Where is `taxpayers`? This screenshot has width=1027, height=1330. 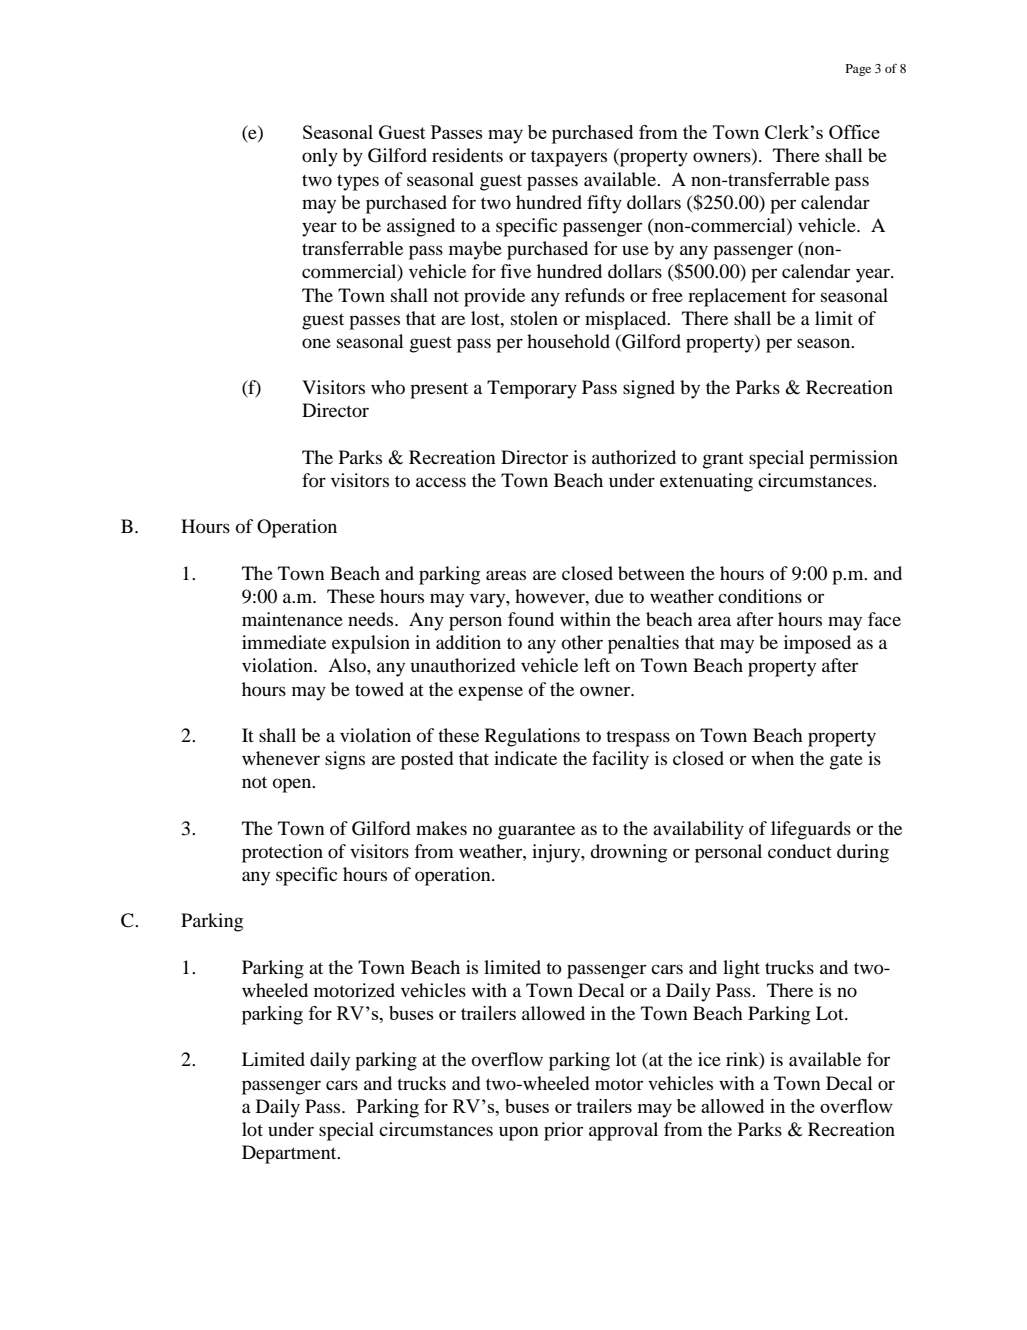 taxpayers is located at coordinates (569, 158).
